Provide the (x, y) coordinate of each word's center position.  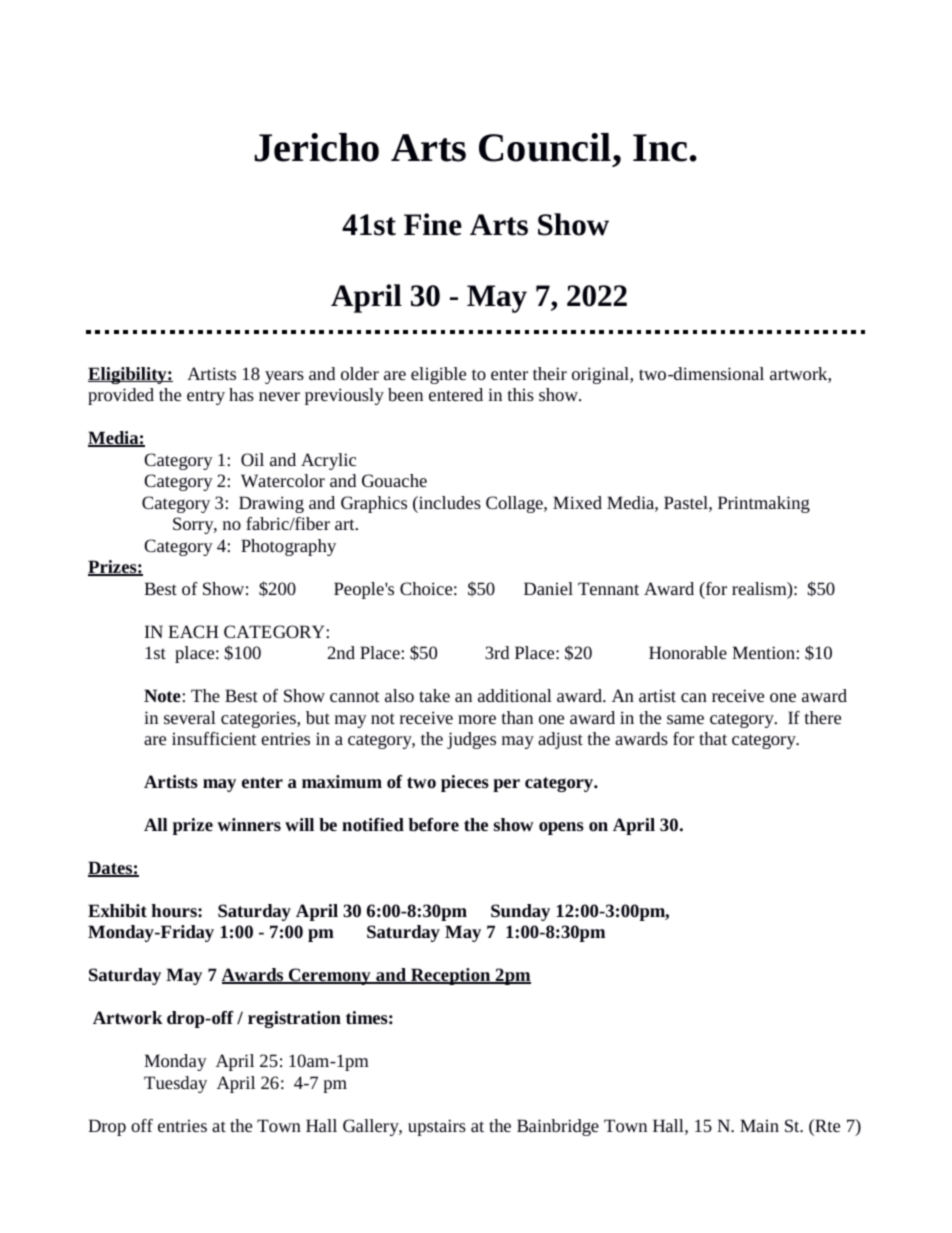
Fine (433, 224)
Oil (252, 459)
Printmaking (764, 504)
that (713, 738)
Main (759, 1125)
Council (546, 147)
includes (448, 504)
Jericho (316, 147)
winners (249, 824)
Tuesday (175, 1084)
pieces (465, 783)
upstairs (437, 1127)
